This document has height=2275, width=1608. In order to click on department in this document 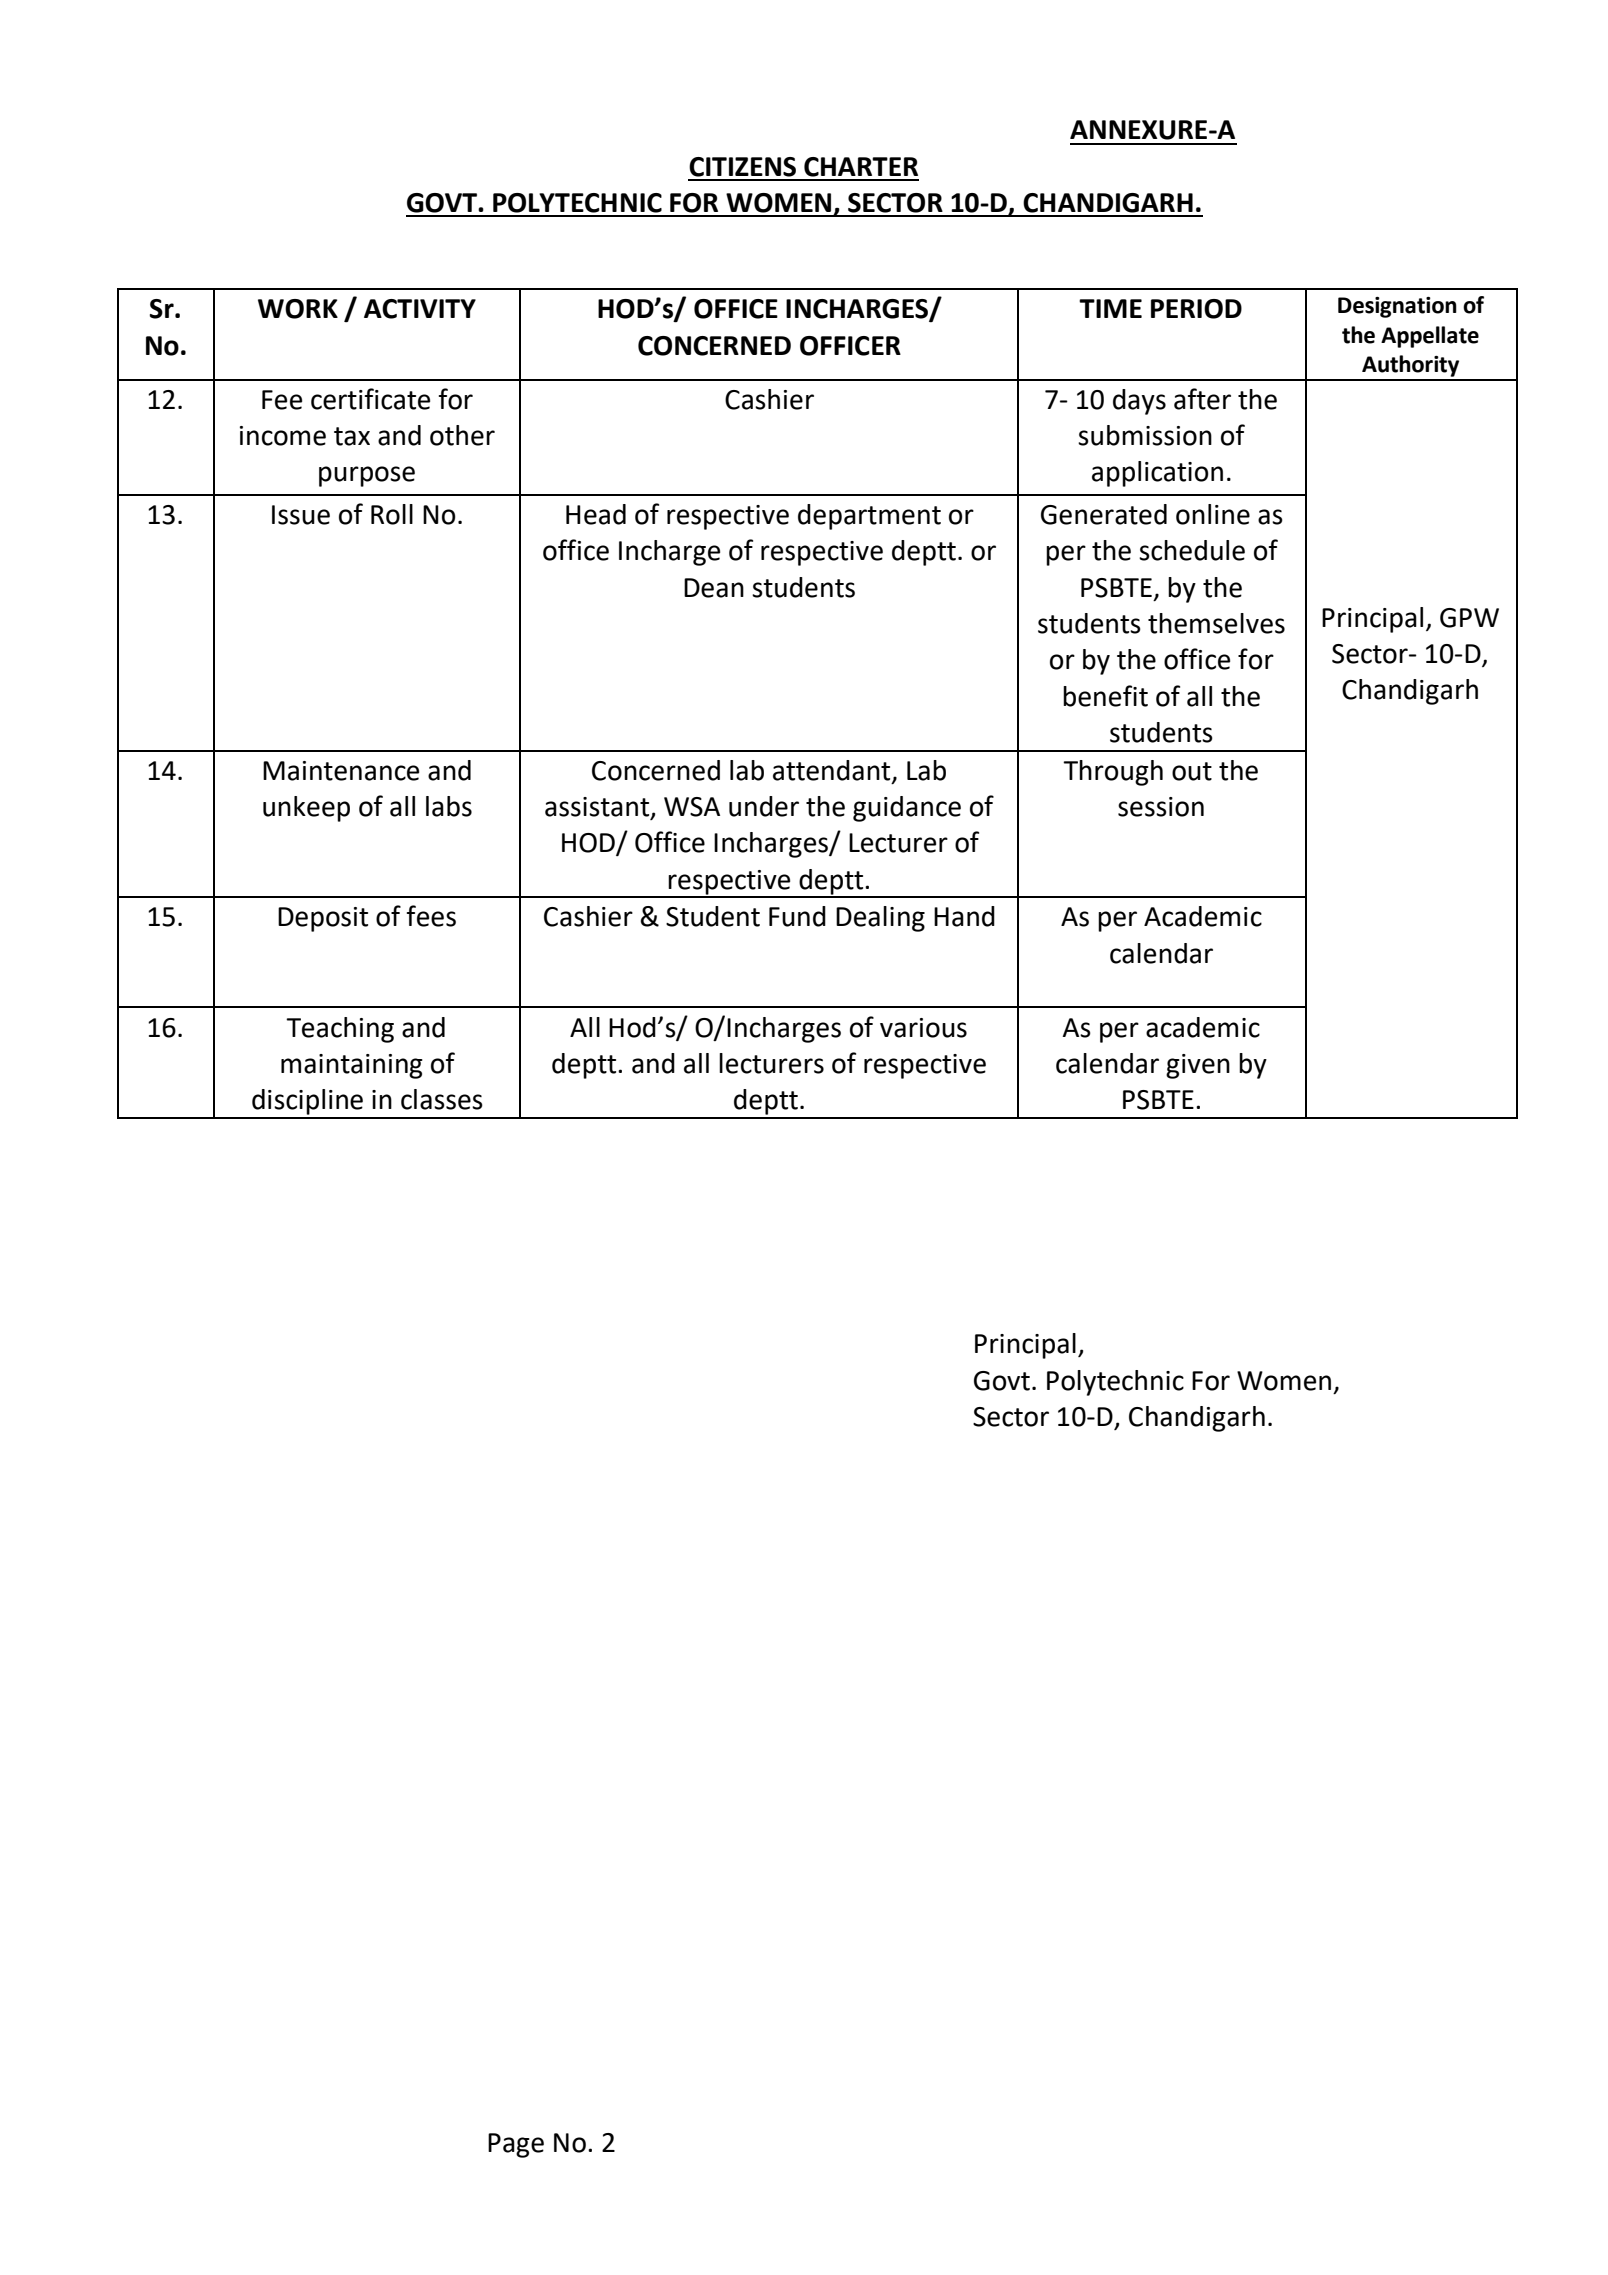, I will do `click(869, 517)`.
